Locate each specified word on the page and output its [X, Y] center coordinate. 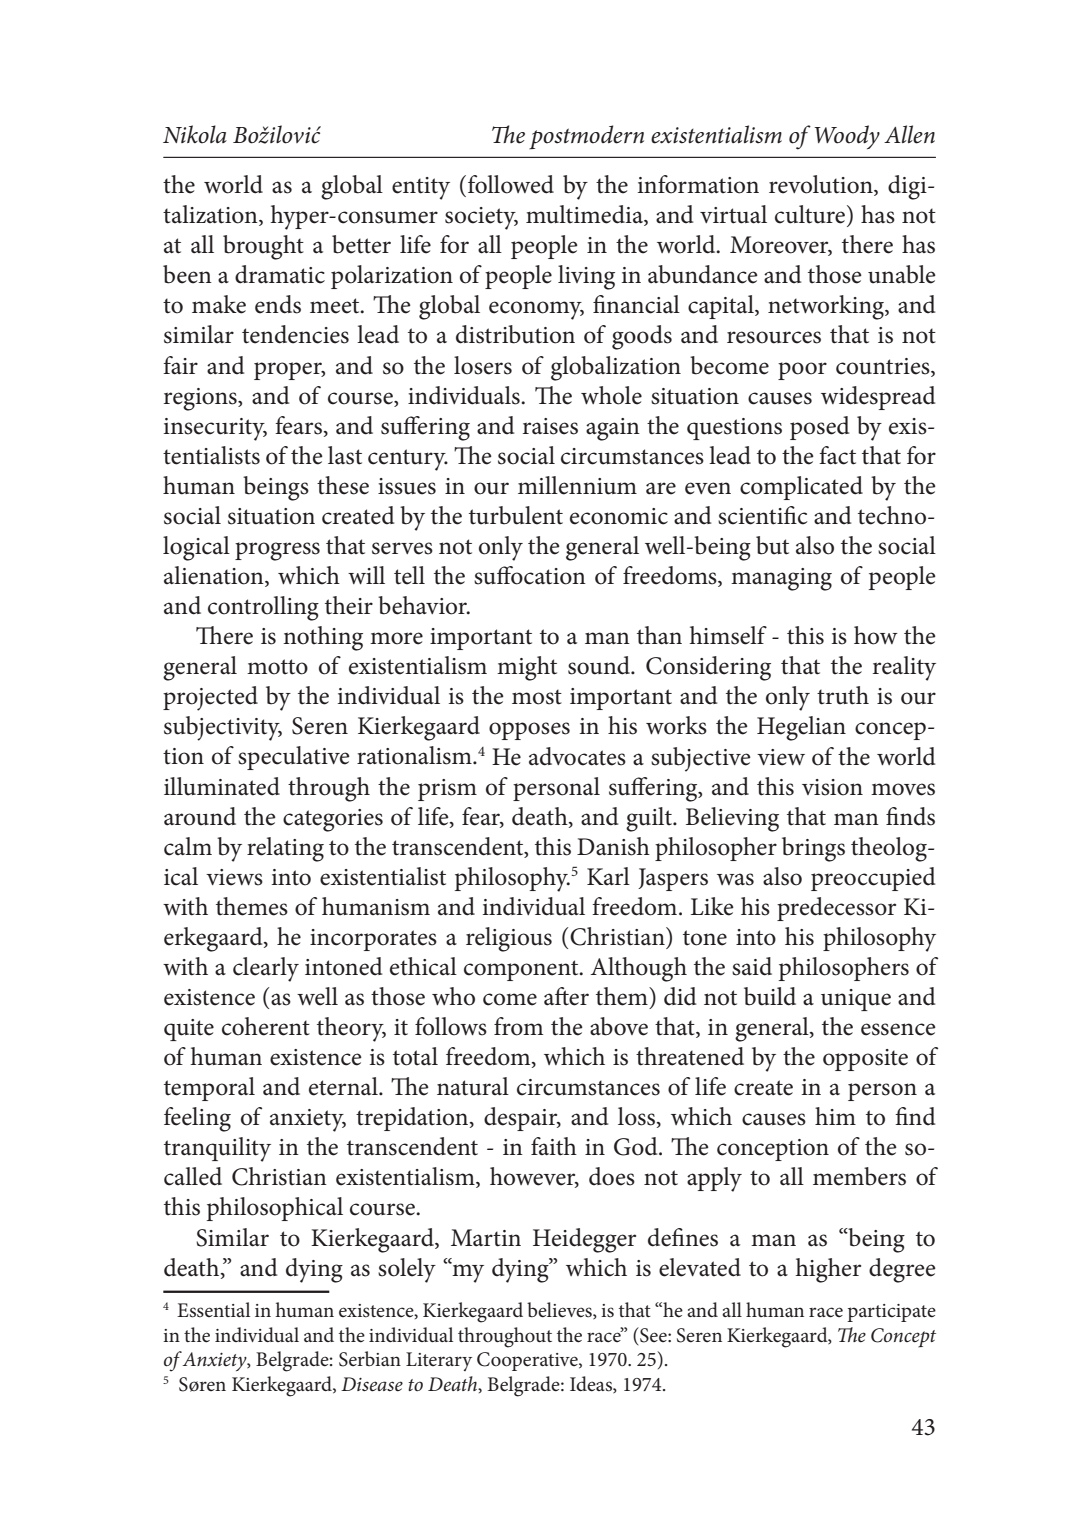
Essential [213, 1310]
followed [511, 184]
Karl [608, 876]
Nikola [195, 134]
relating [285, 849]
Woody [847, 137]
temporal [209, 1089]
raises [550, 426]
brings [813, 849]
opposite [865, 1060]
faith [554, 1146]
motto [277, 667]
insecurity [215, 429]
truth [843, 695]
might [527, 668]
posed [819, 428]
